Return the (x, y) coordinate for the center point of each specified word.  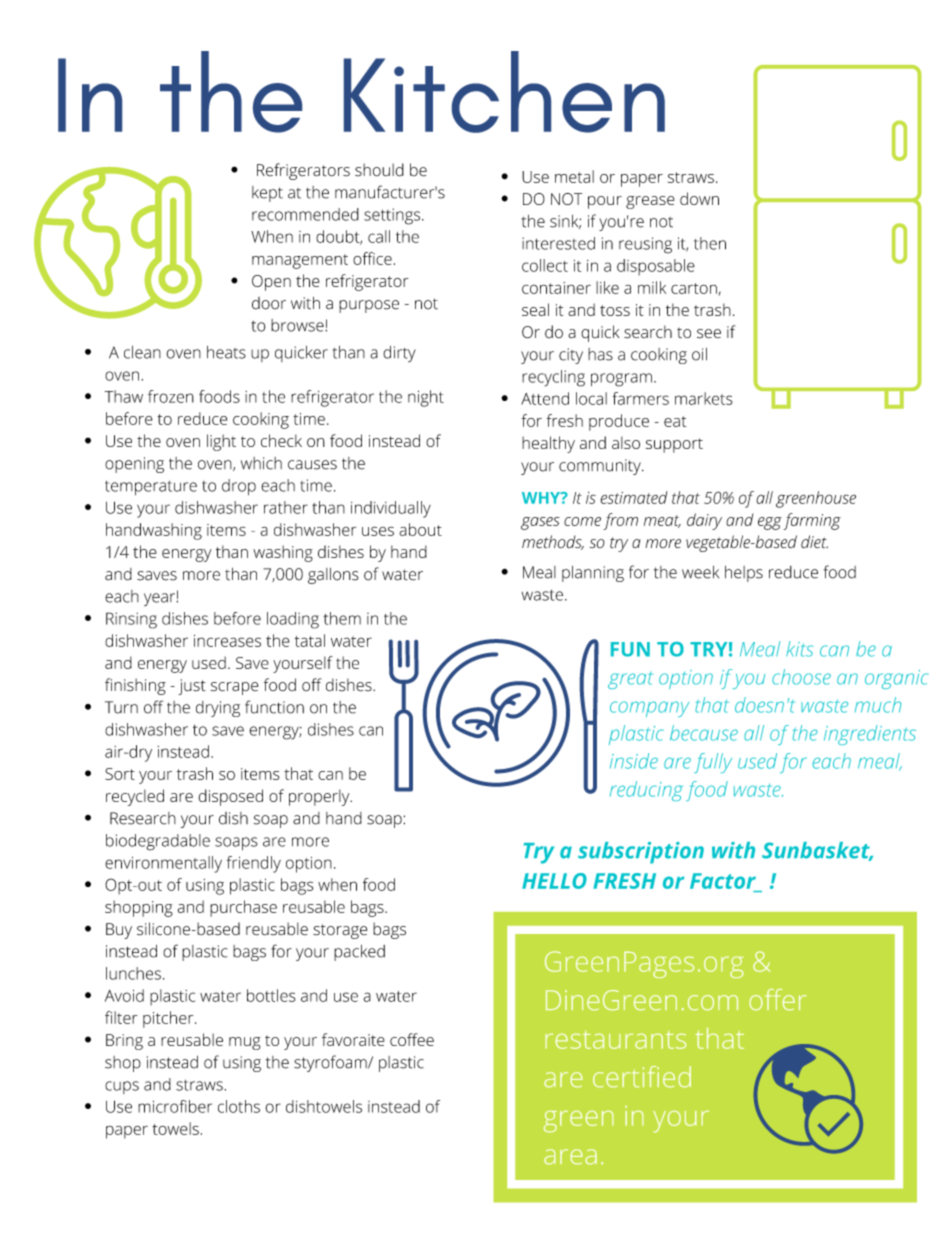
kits (800, 649)
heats (226, 352)
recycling (553, 378)
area (570, 1156)
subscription (641, 853)
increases (227, 641)
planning (593, 574)
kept (267, 194)
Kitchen (504, 92)
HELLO (554, 881)
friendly (253, 864)
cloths (239, 1106)
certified (642, 1076)
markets (704, 398)
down (699, 198)
